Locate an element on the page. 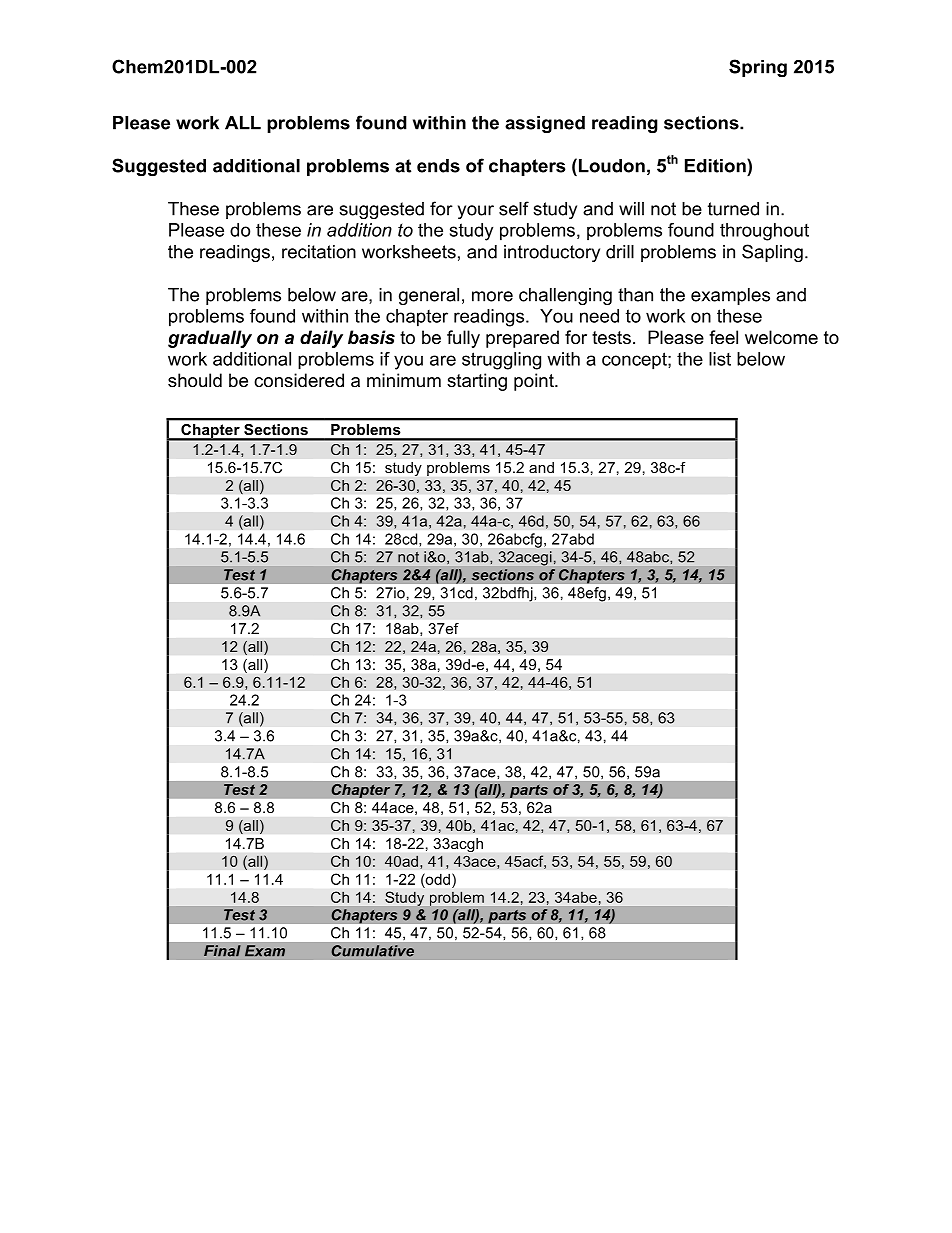 The image size is (952, 1233). Spring is located at coordinates (758, 68).
